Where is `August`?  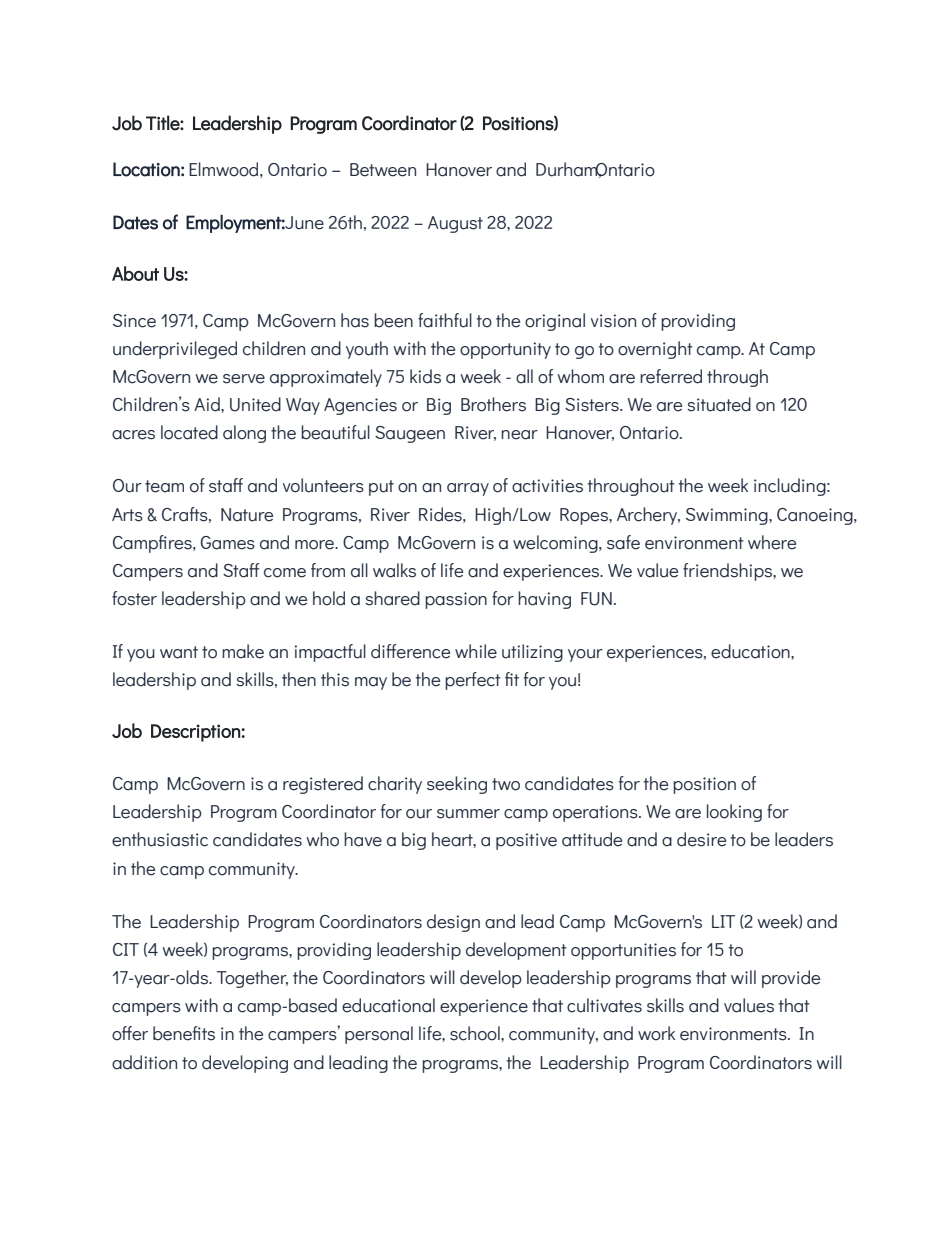
August is located at coordinates (455, 224).
